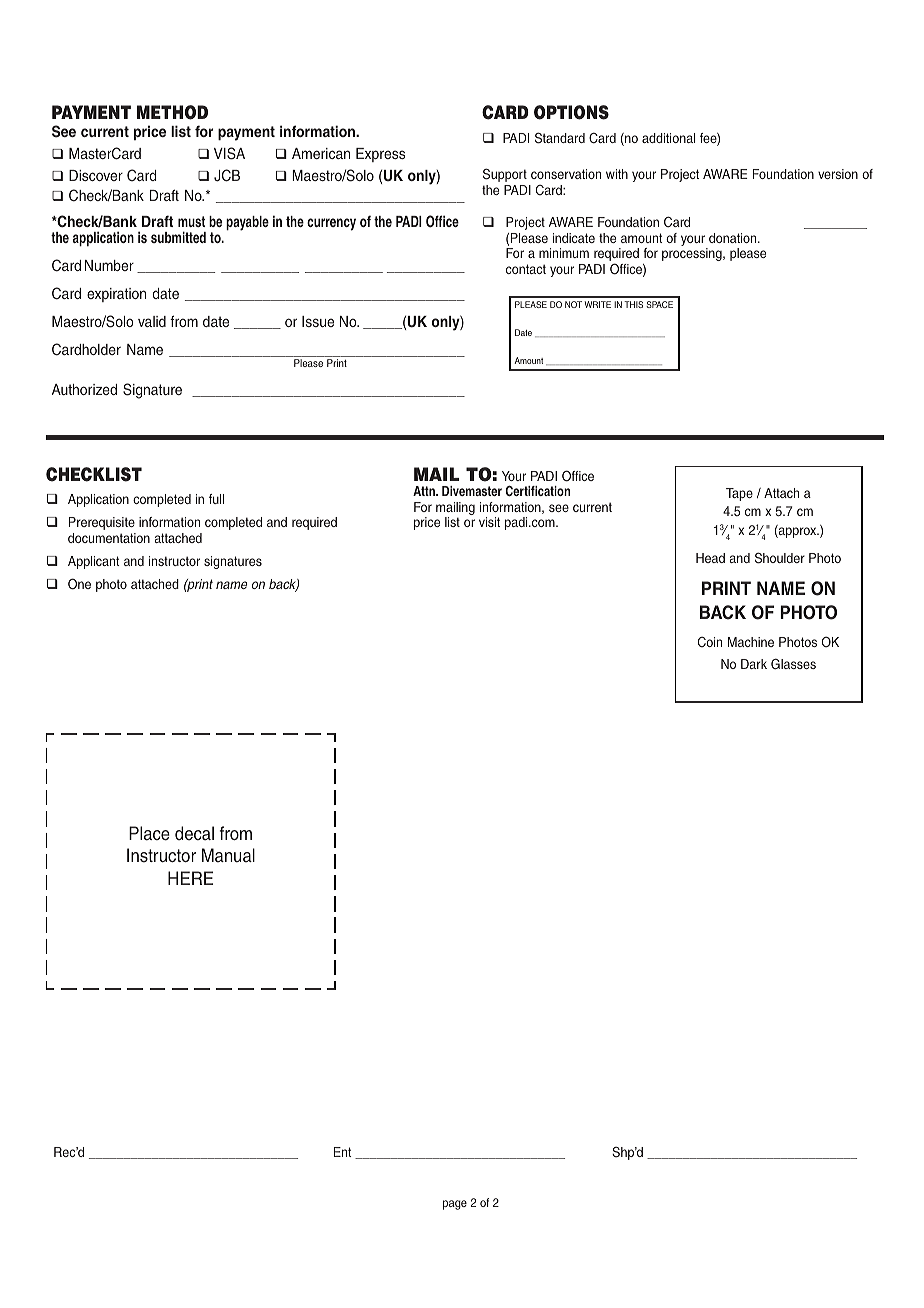 The image size is (924, 1308). I want to click on decal, so click(194, 833).
